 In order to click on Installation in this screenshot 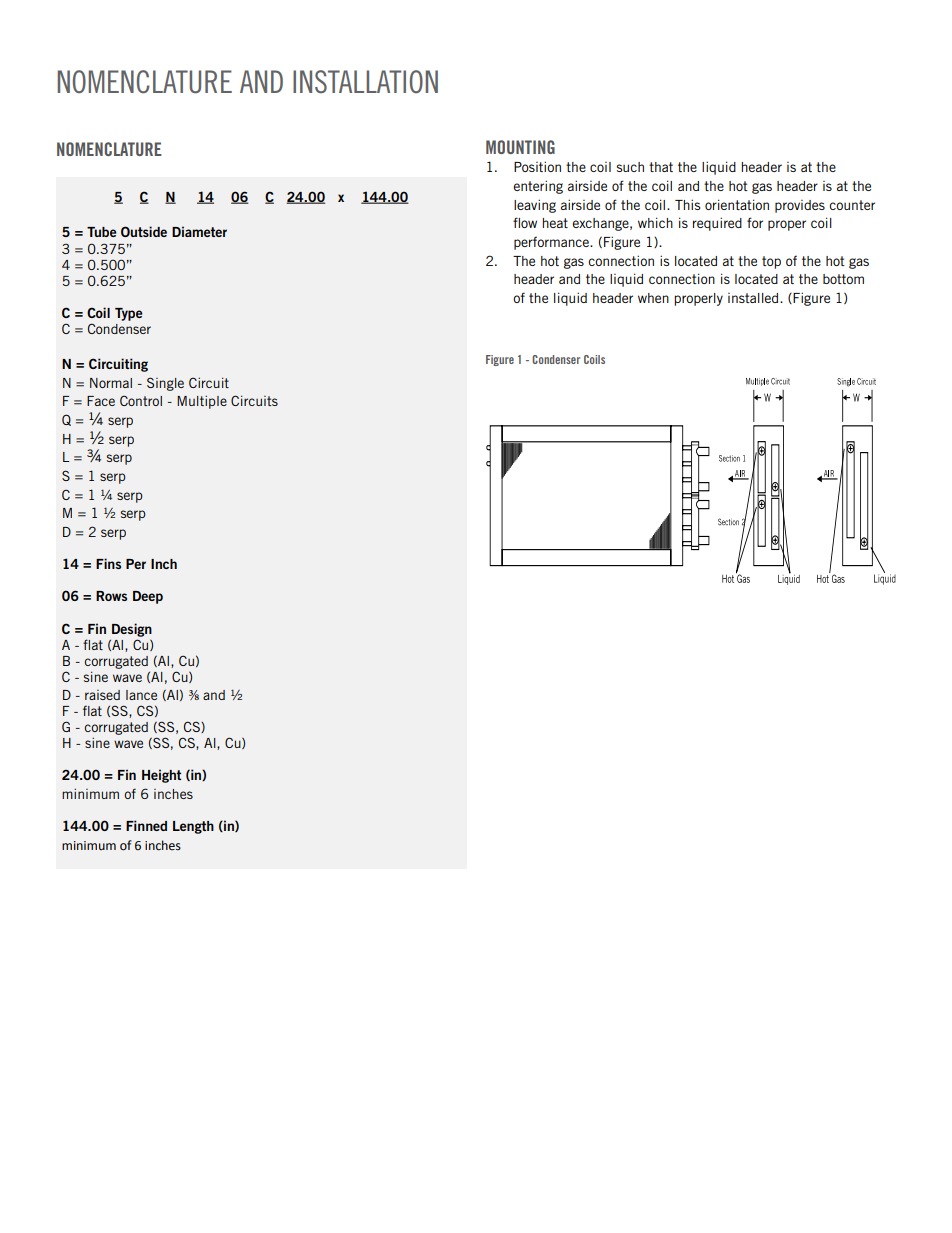, I will do `click(365, 81)`.
